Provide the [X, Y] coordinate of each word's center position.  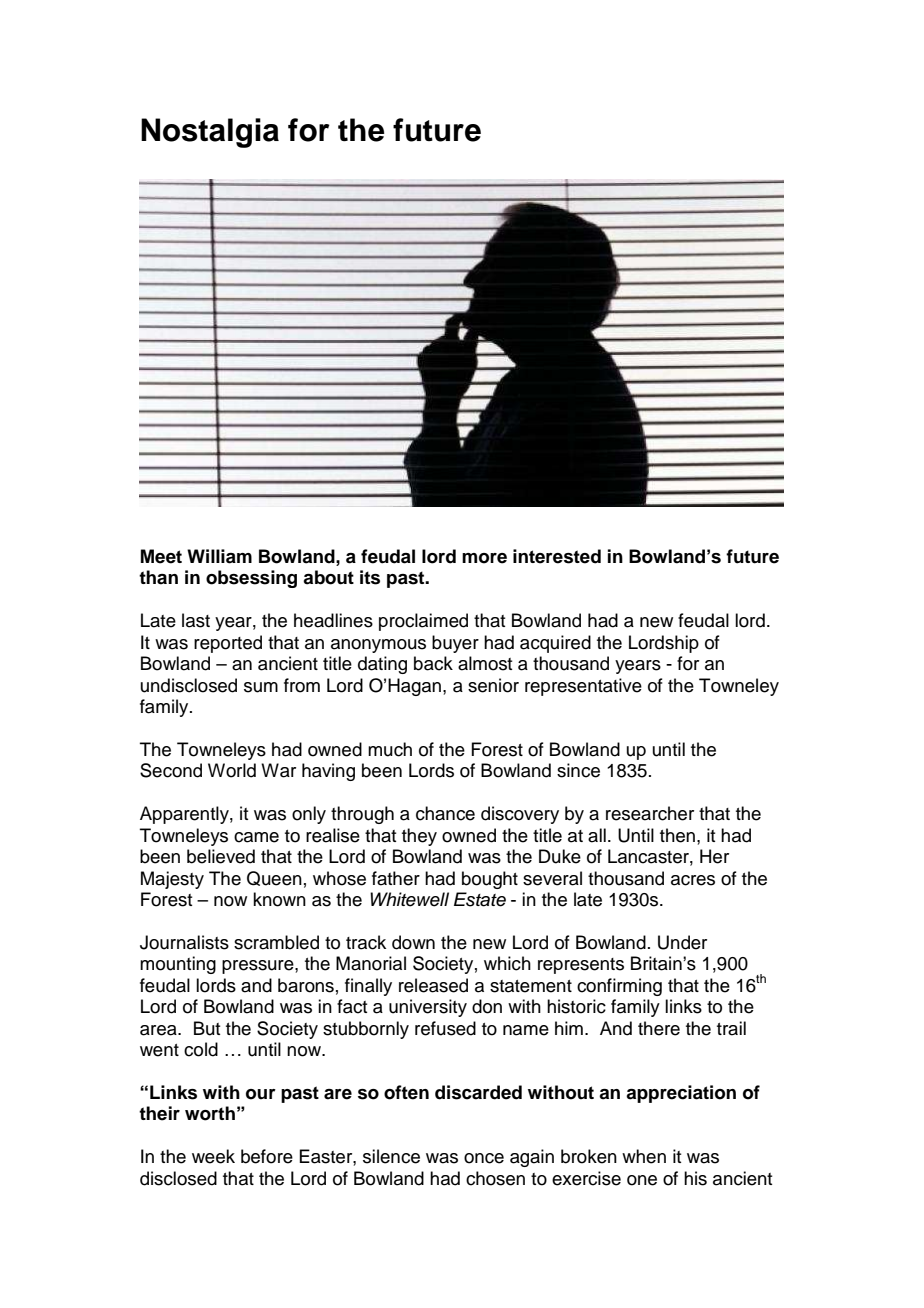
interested [557, 556]
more [484, 558]
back [433, 663]
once [484, 1158]
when [644, 1156]
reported [228, 644]
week [213, 1156]
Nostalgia [210, 133]
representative [583, 687]
